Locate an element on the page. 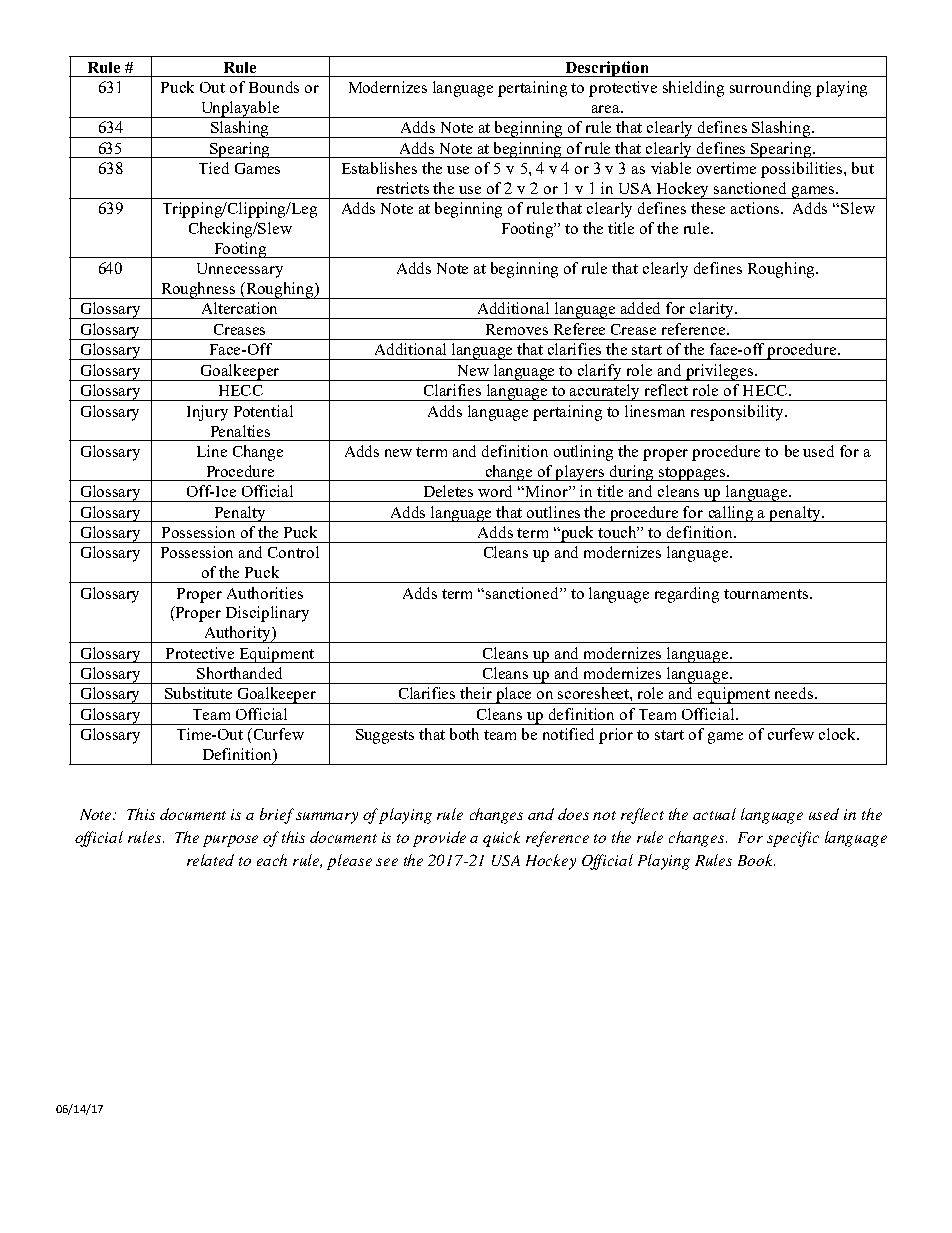 This page has width=952, height=1233. Removes is located at coordinates (517, 329).
